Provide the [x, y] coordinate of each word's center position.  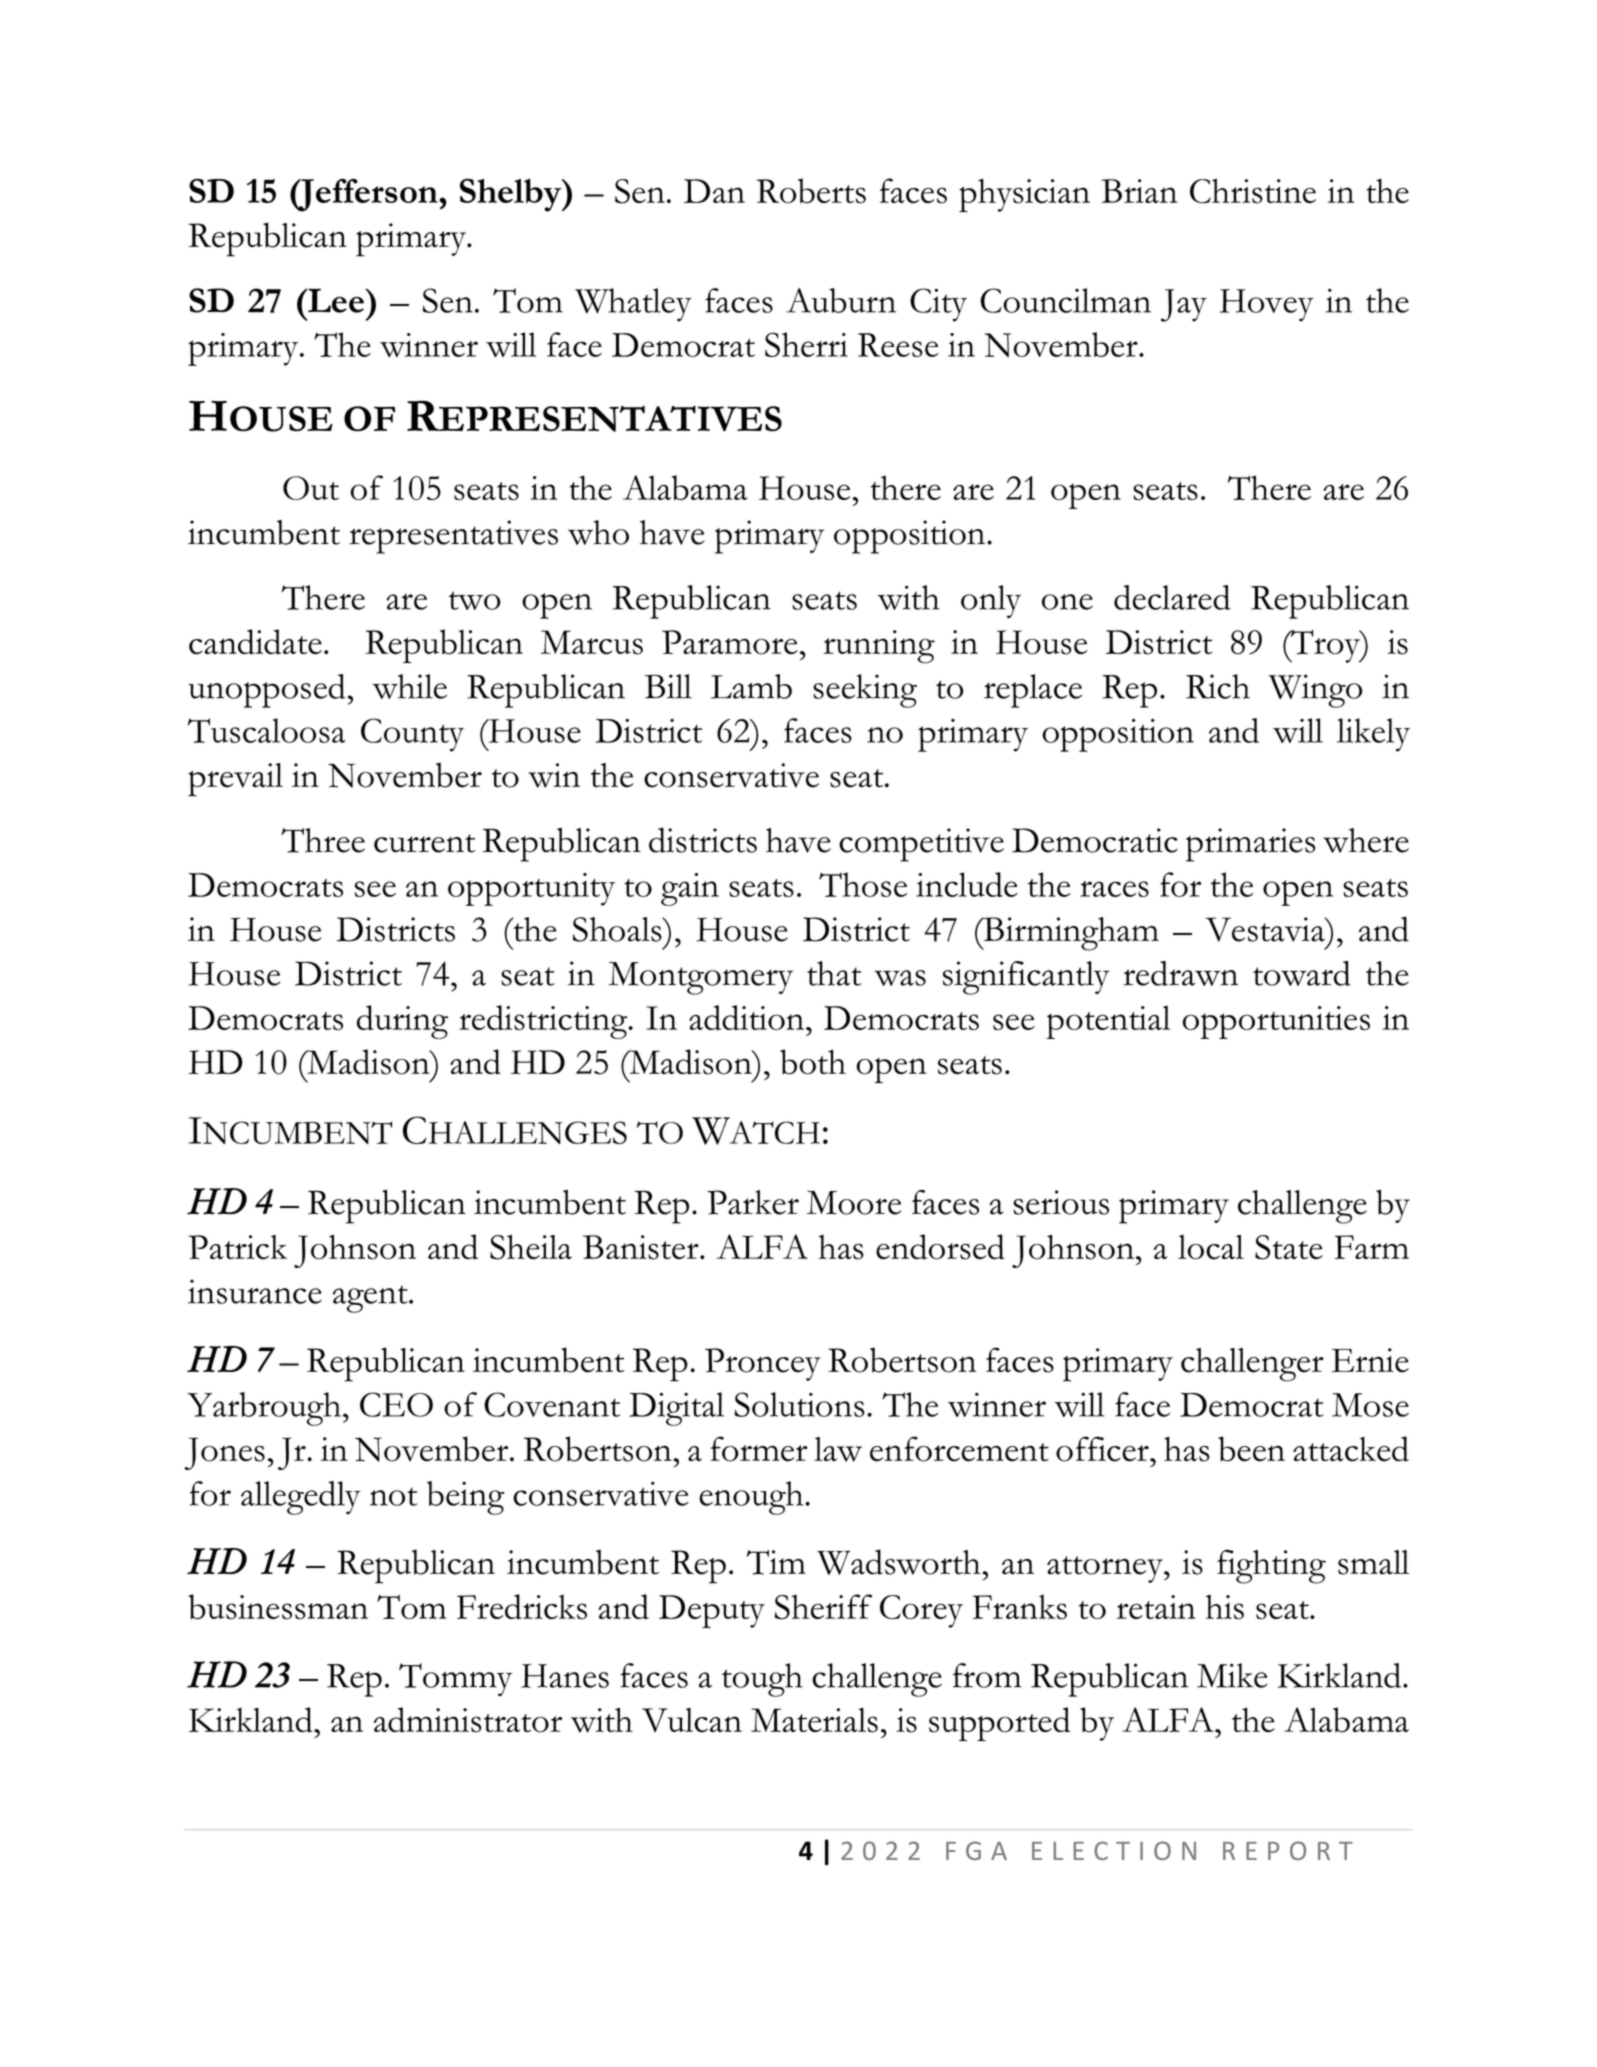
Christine [1253, 191]
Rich [1218, 686]
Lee [336, 300]
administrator [468, 1720]
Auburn [841, 300]
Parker [753, 1202]
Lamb [751, 686]
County [412, 735]
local [1211, 1247]
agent [371, 1299]
